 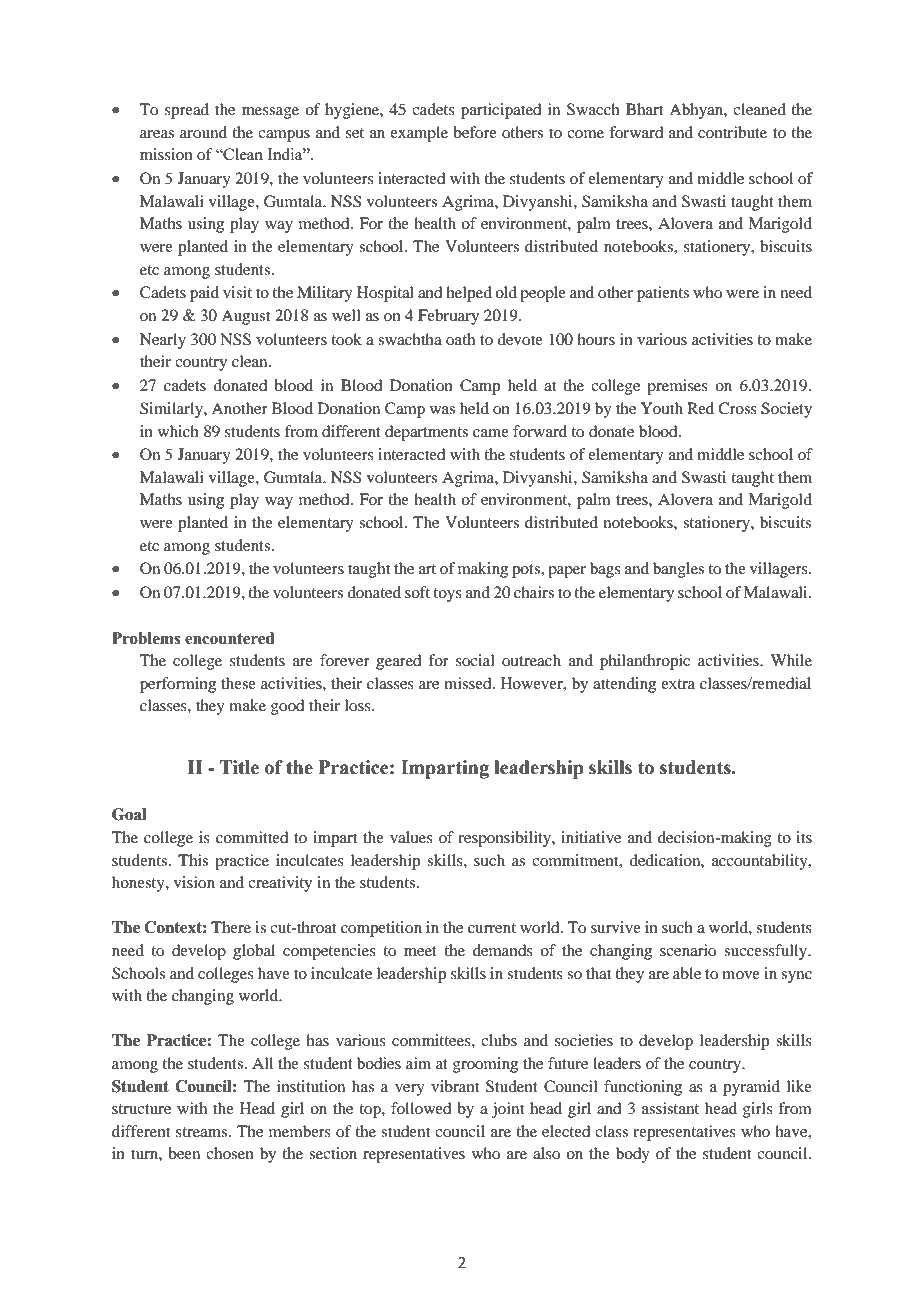 What do you see at coordinates (688, 950) in the screenshot?
I see `scenario` at bounding box center [688, 950].
